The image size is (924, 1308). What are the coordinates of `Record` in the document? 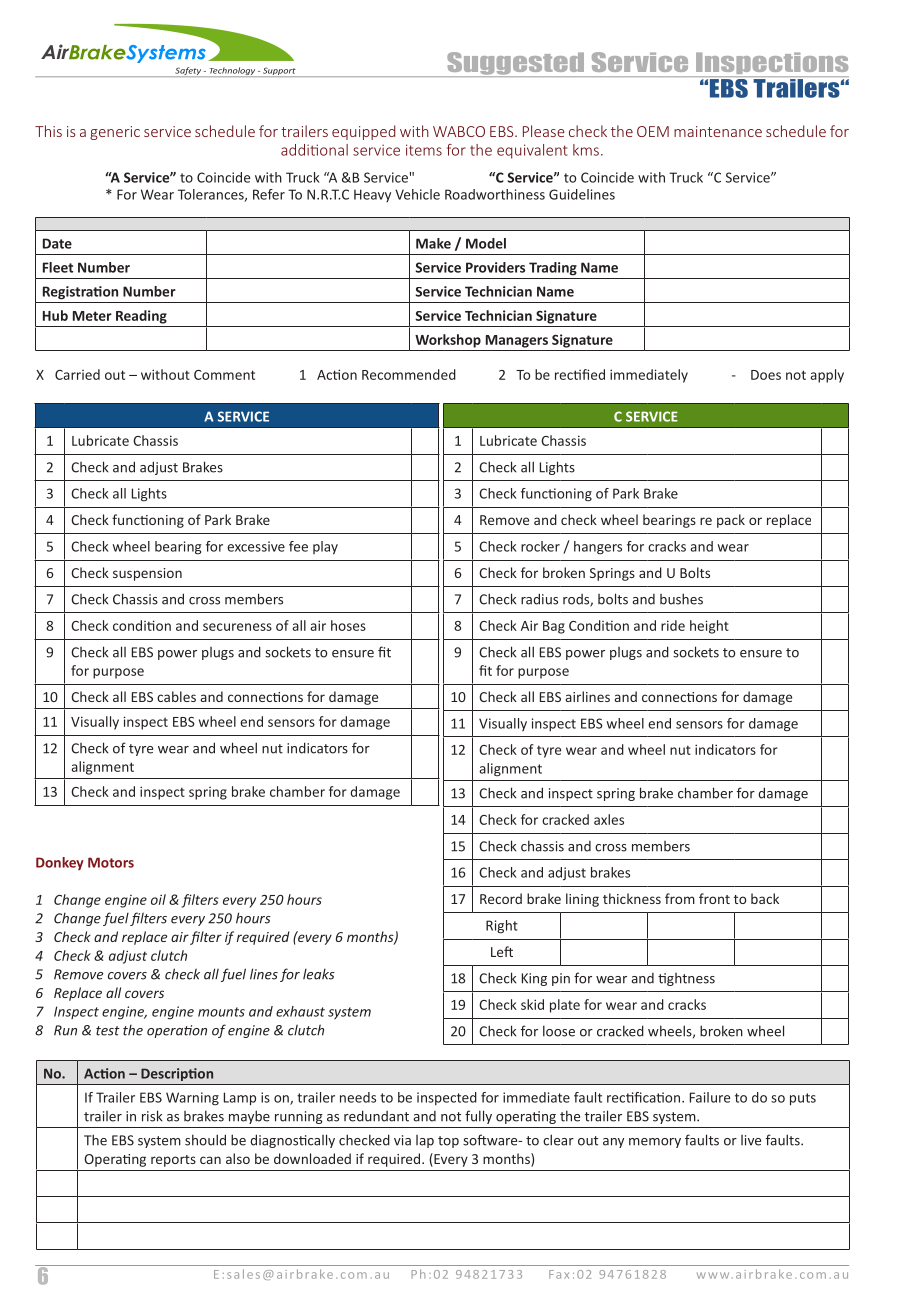 It's located at (501, 898).
